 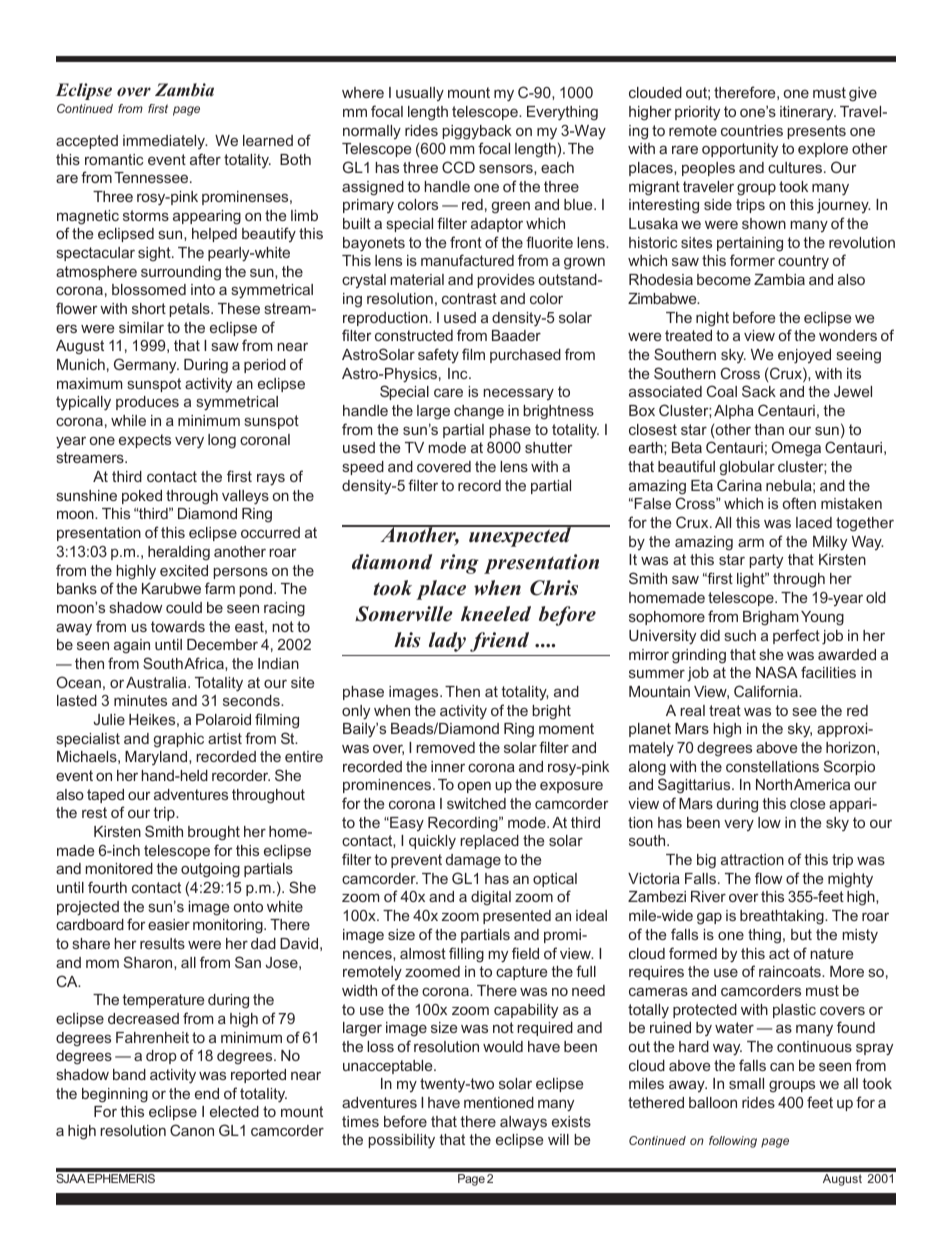 I want to click on Brigham, so click(x=770, y=618).
